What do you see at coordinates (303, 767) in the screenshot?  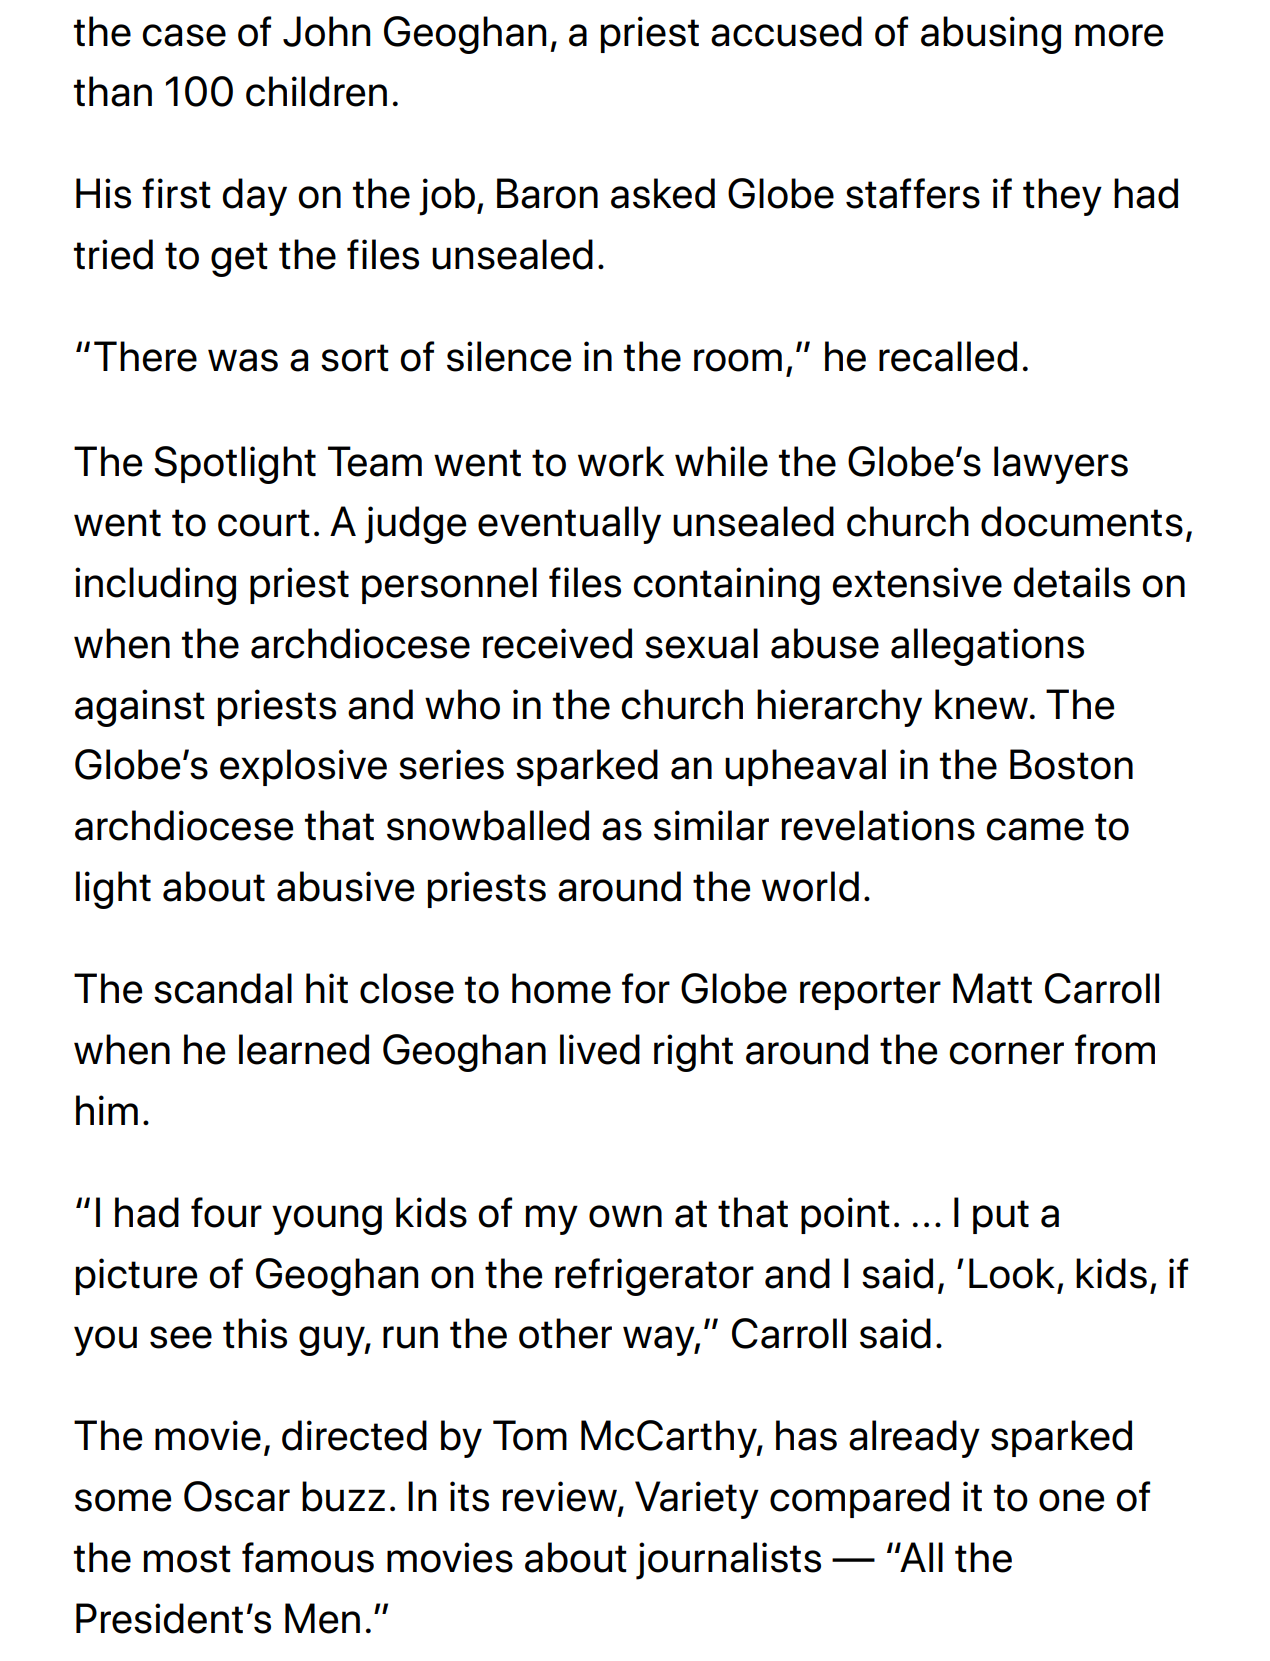 I see `explosive` at bounding box center [303, 767].
